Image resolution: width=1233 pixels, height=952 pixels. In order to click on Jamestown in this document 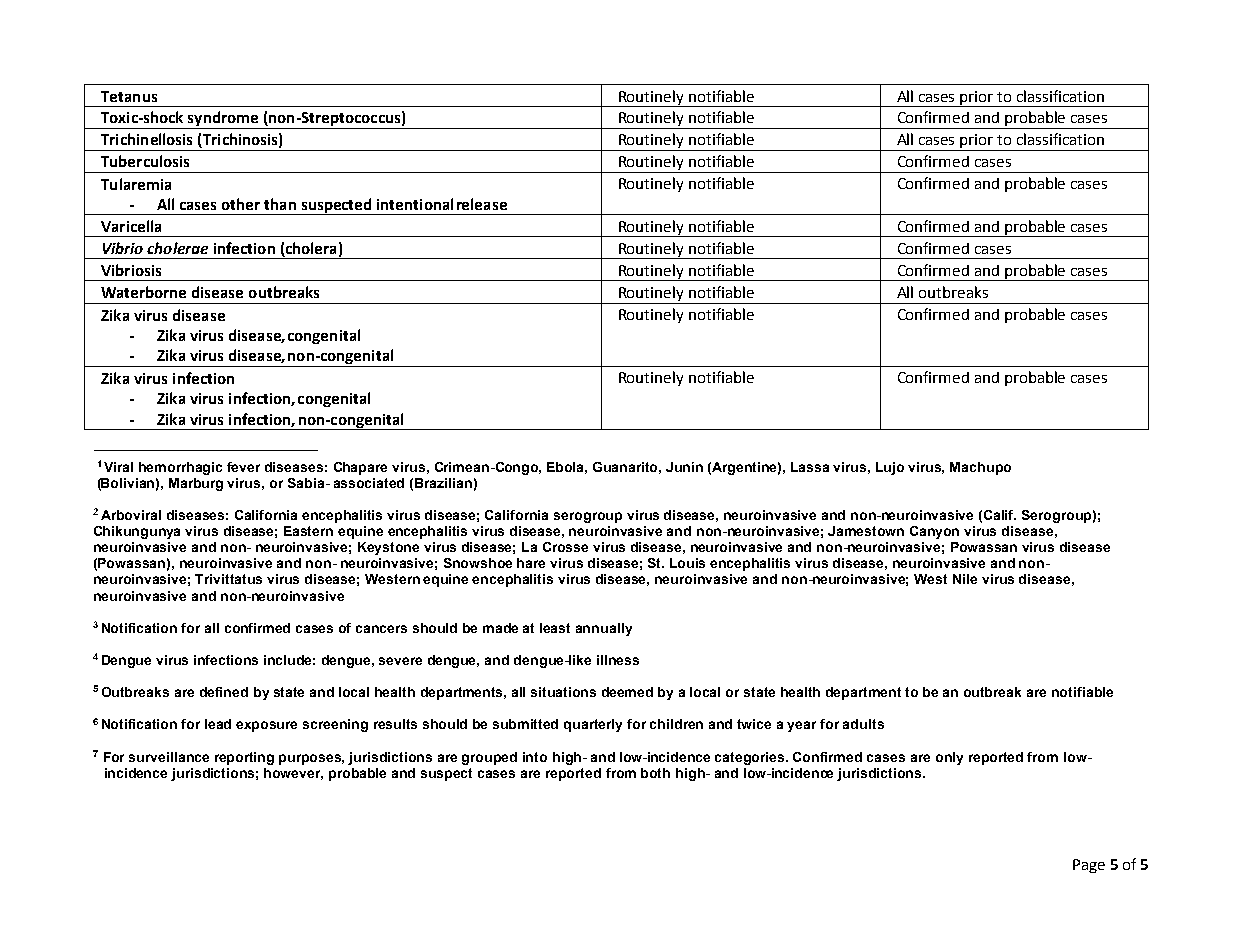, I will do `click(866, 531)`.
